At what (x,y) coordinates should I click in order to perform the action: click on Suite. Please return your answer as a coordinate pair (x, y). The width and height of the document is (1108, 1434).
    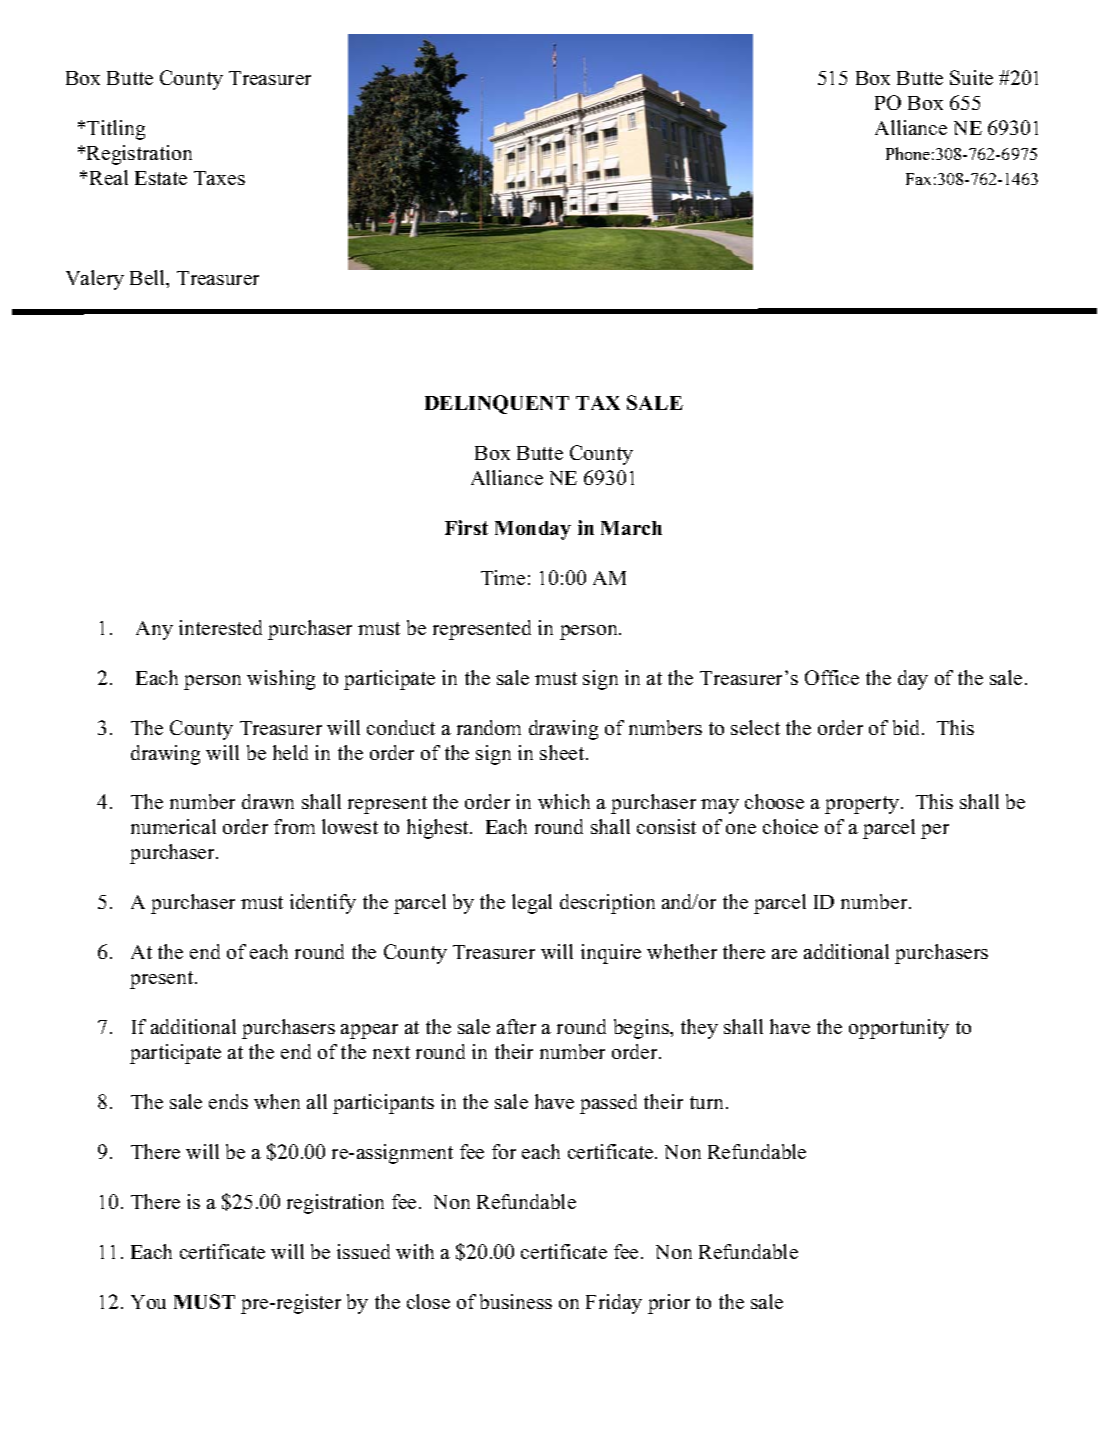
    Looking at the image, I should click on (971, 77).
